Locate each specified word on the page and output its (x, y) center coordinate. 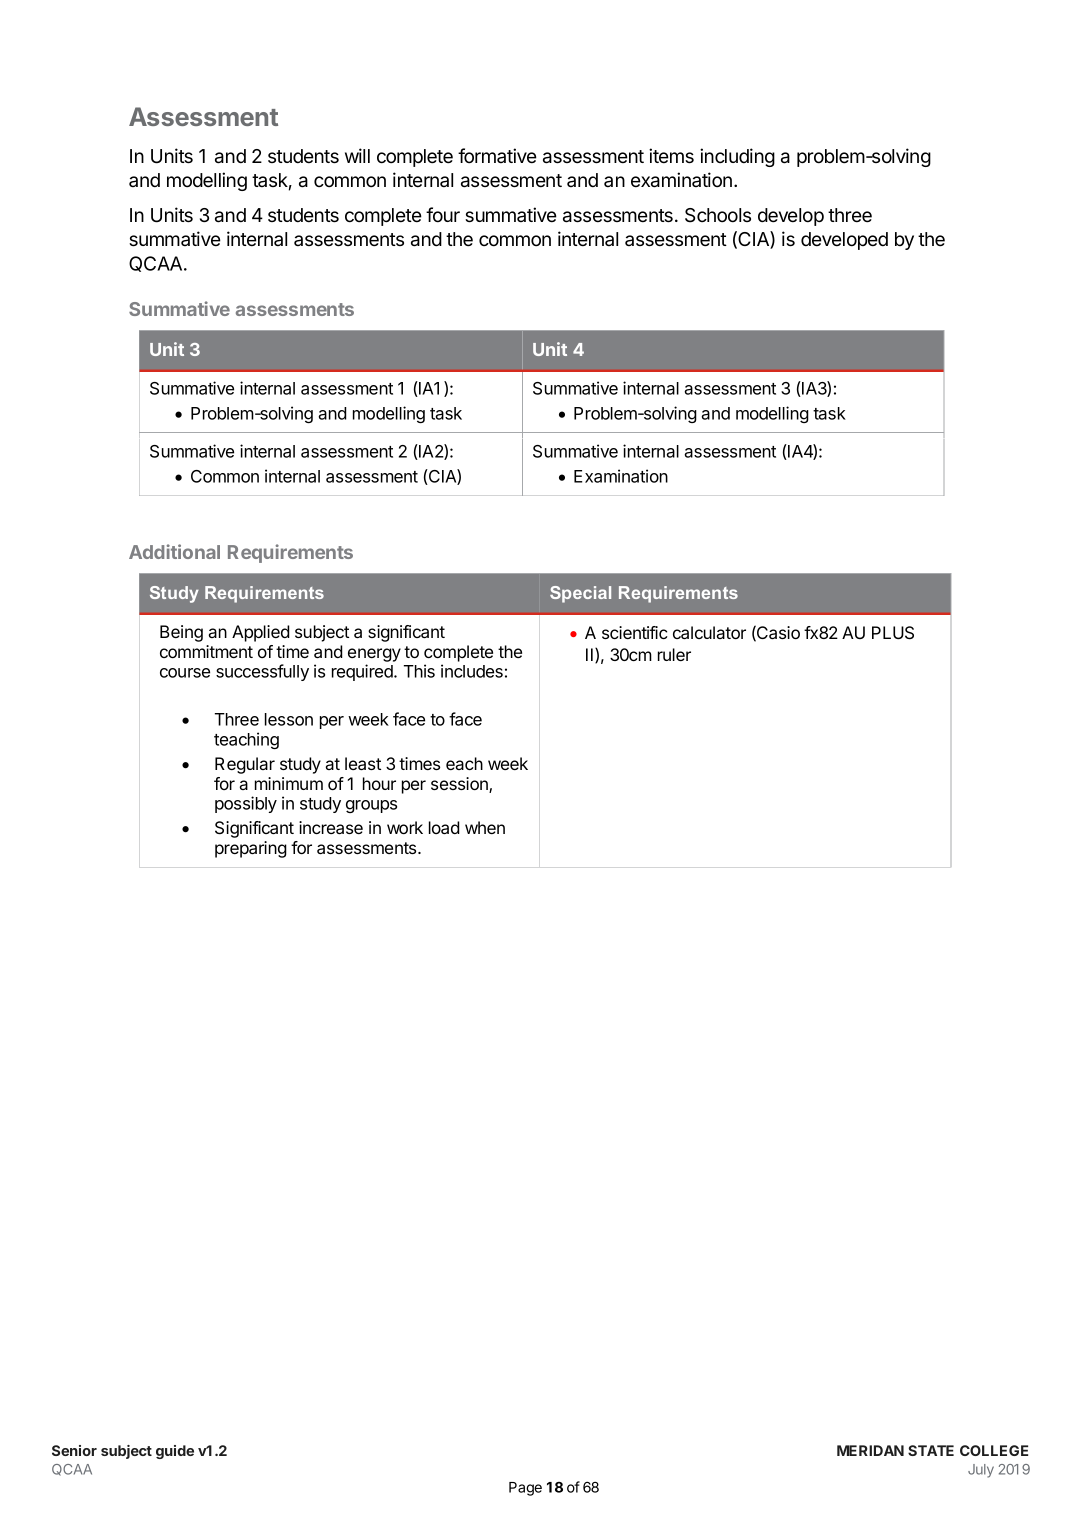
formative (497, 156)
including (737, 157)
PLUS (893, 633)
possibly (246, 804)
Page (525, 1489)
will (357, 155)
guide (175, 1452)
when (485, 827)
